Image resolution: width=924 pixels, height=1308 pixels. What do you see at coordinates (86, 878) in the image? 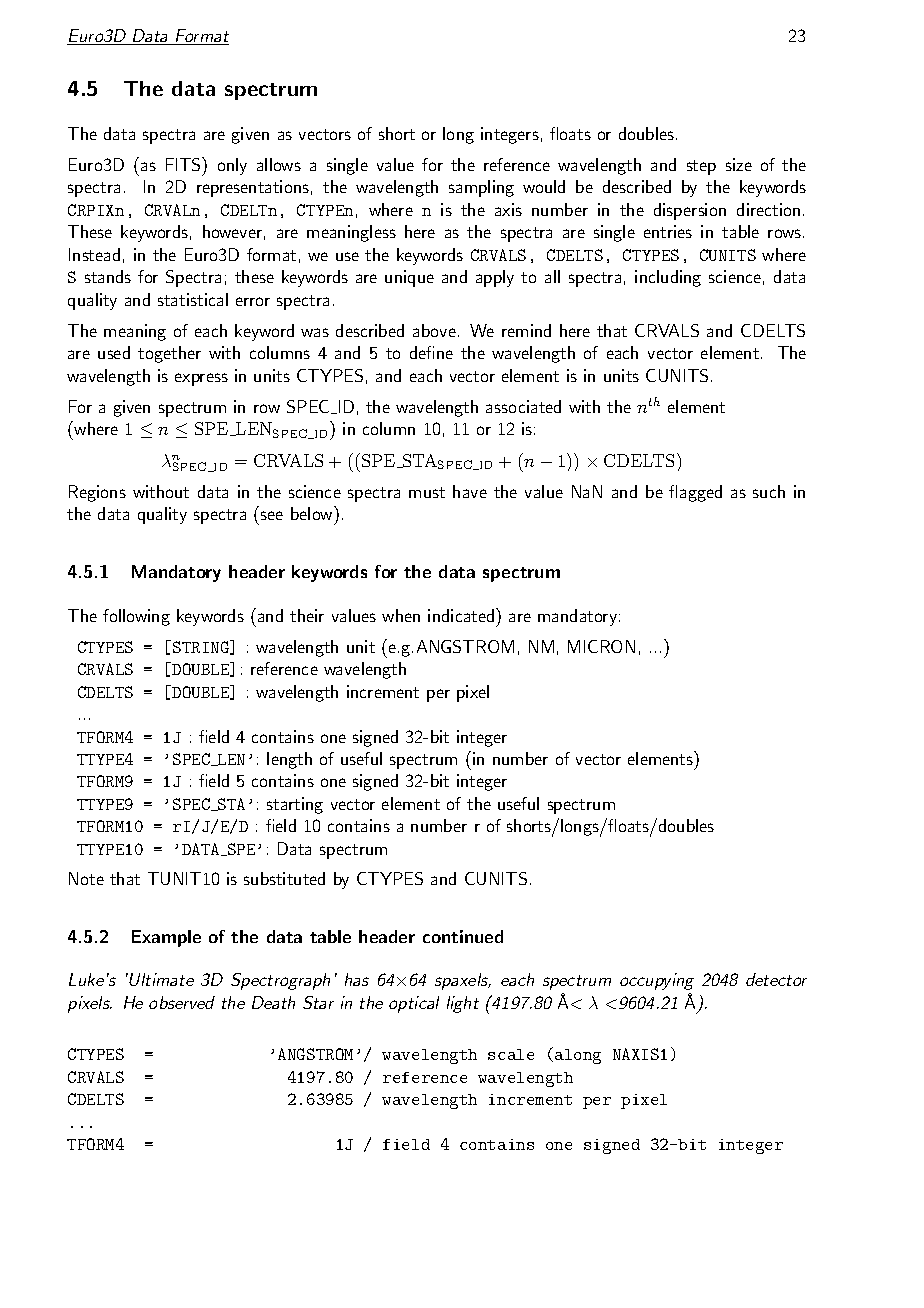
I see `Note` at bounding box center [86, 878].
